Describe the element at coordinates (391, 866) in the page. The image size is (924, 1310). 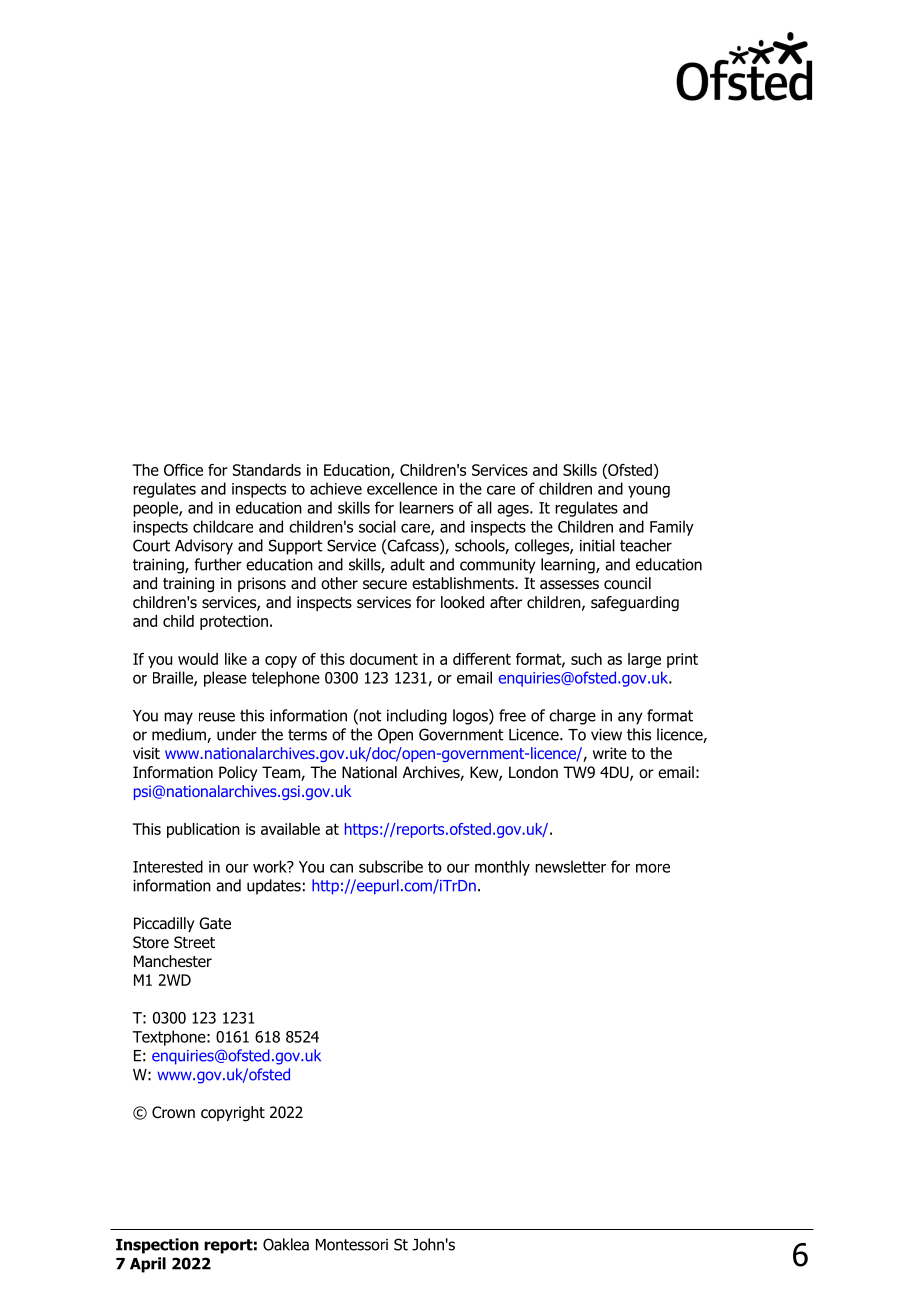
I see `subscribe` at that location.
